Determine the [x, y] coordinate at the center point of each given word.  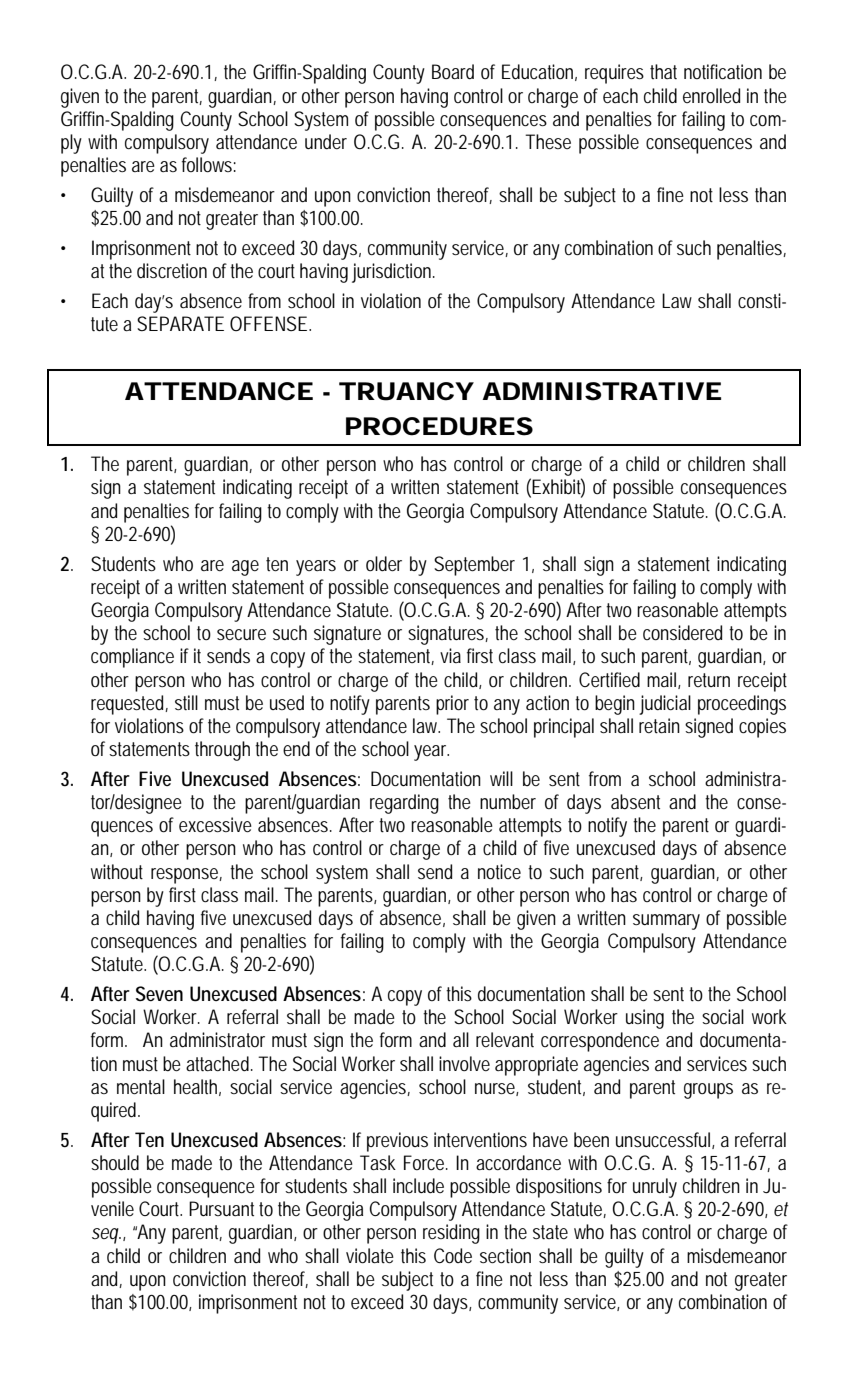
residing [451, 1234]
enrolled [711, 96]
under [326, 141]
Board [453, 71]
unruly [655, 1188]
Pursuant [221, 1208]
